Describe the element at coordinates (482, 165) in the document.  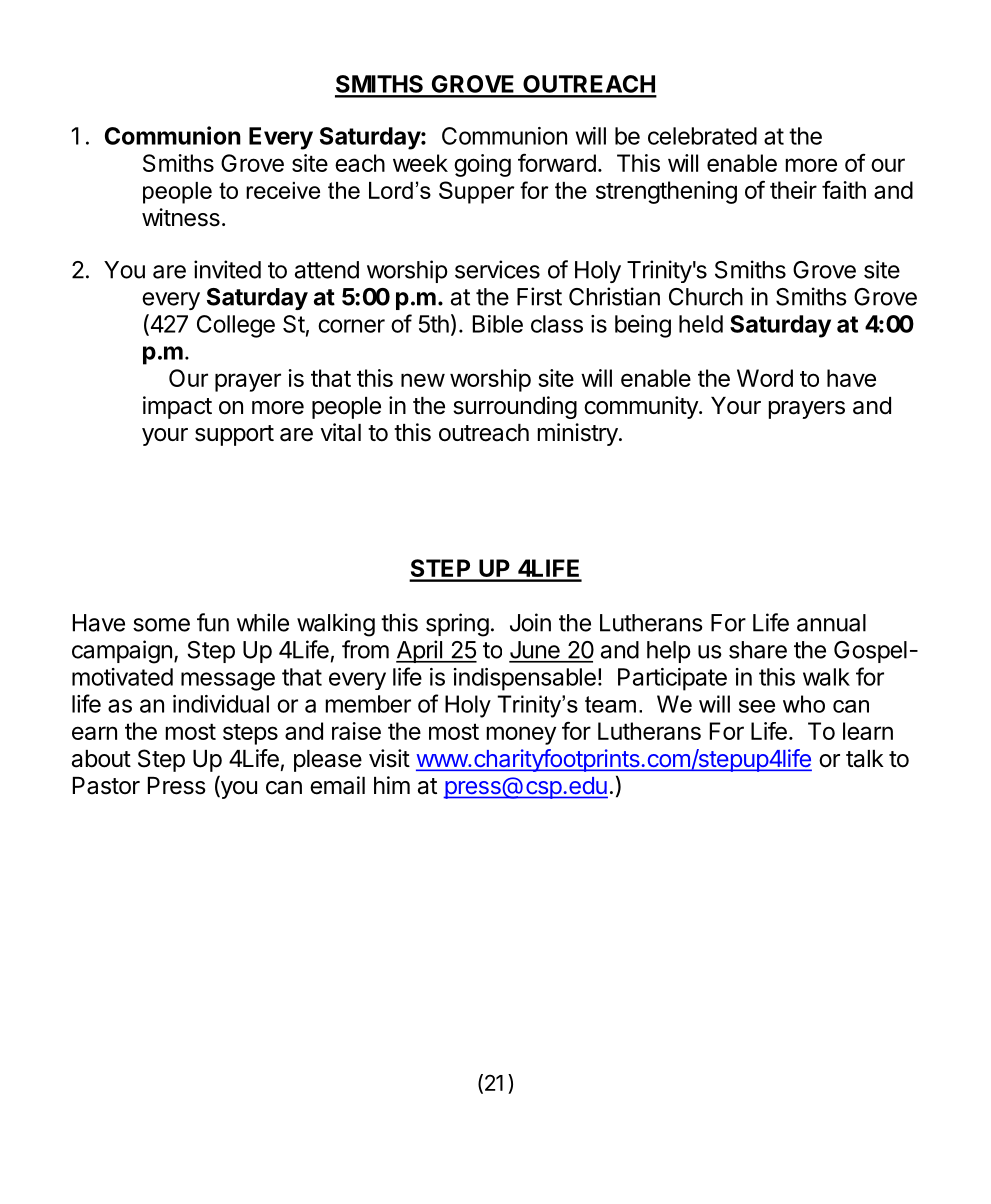
I see `going` at that location.
